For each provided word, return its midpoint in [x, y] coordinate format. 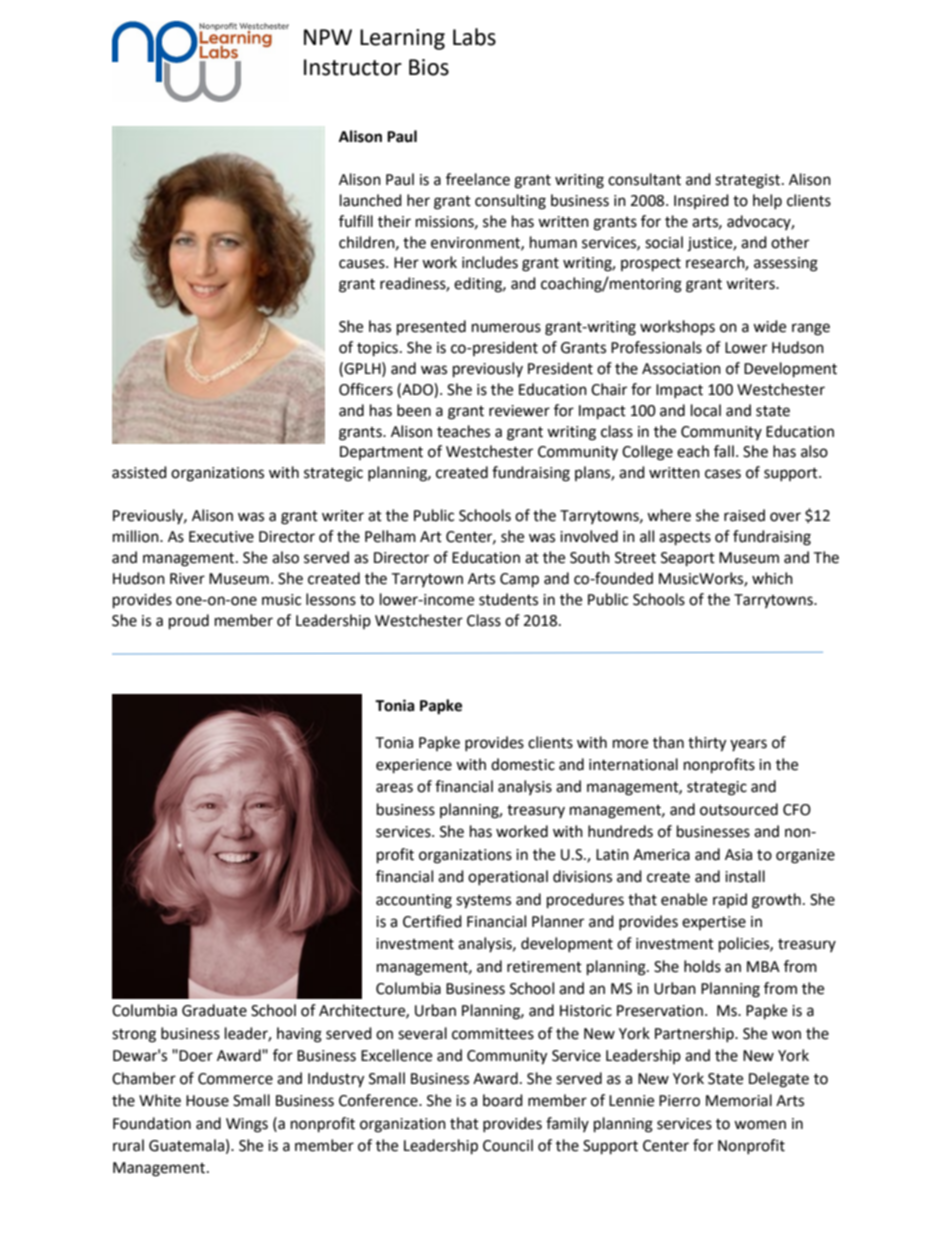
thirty [707, 744]
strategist [749, 181]
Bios [429, 67]
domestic [523, 764]
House [207, 1101]
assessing [786, 264]
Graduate [214, 1010]
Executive [221, 537]
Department [381, 453]
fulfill [356, 221]
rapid [730, 900]
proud [189, 622]
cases [723, 474]
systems [483, 902]
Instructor [353, 67]
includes [490, 262]
